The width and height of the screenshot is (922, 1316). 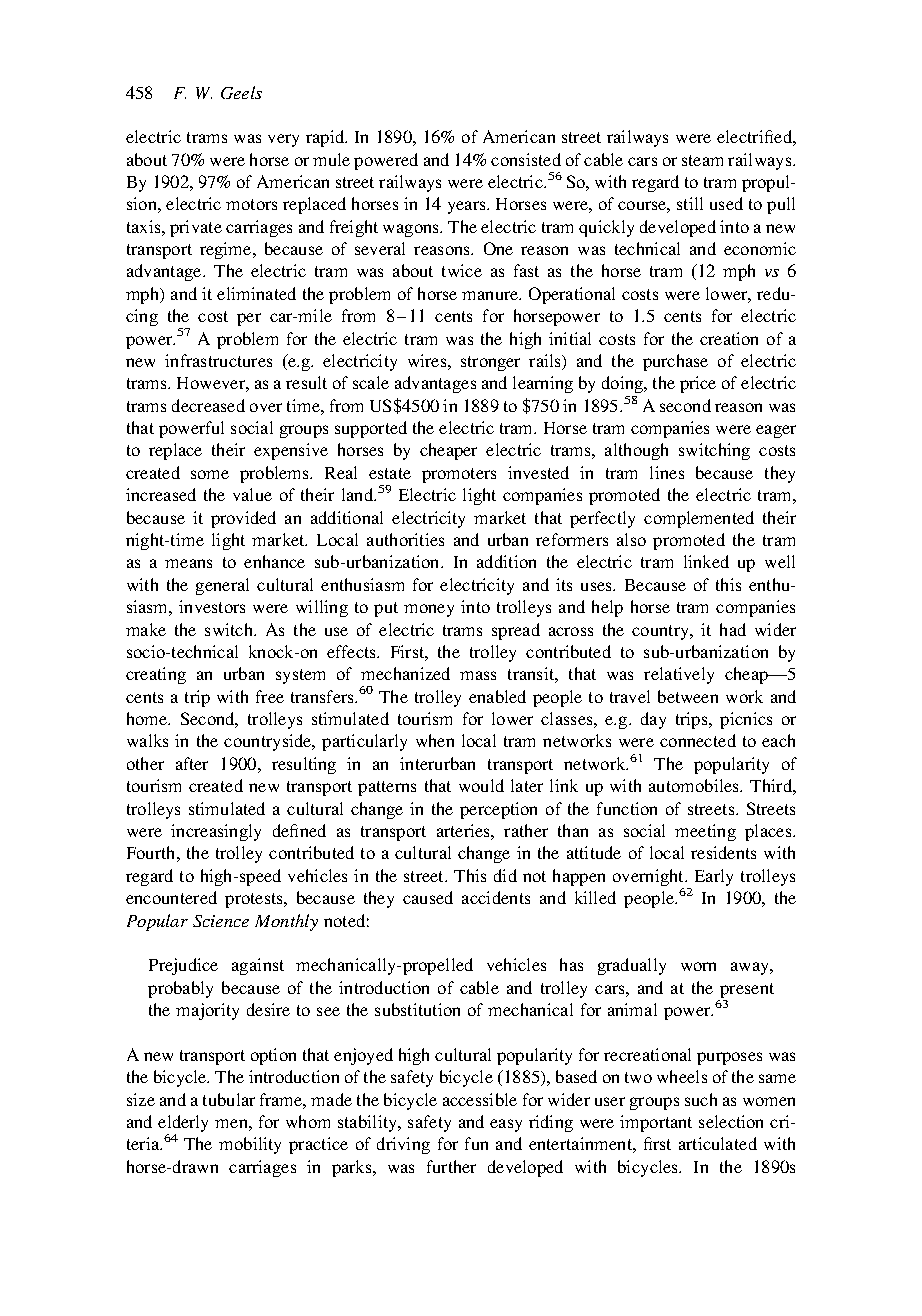 I want to click on Science, so click(x=221, y=921).
